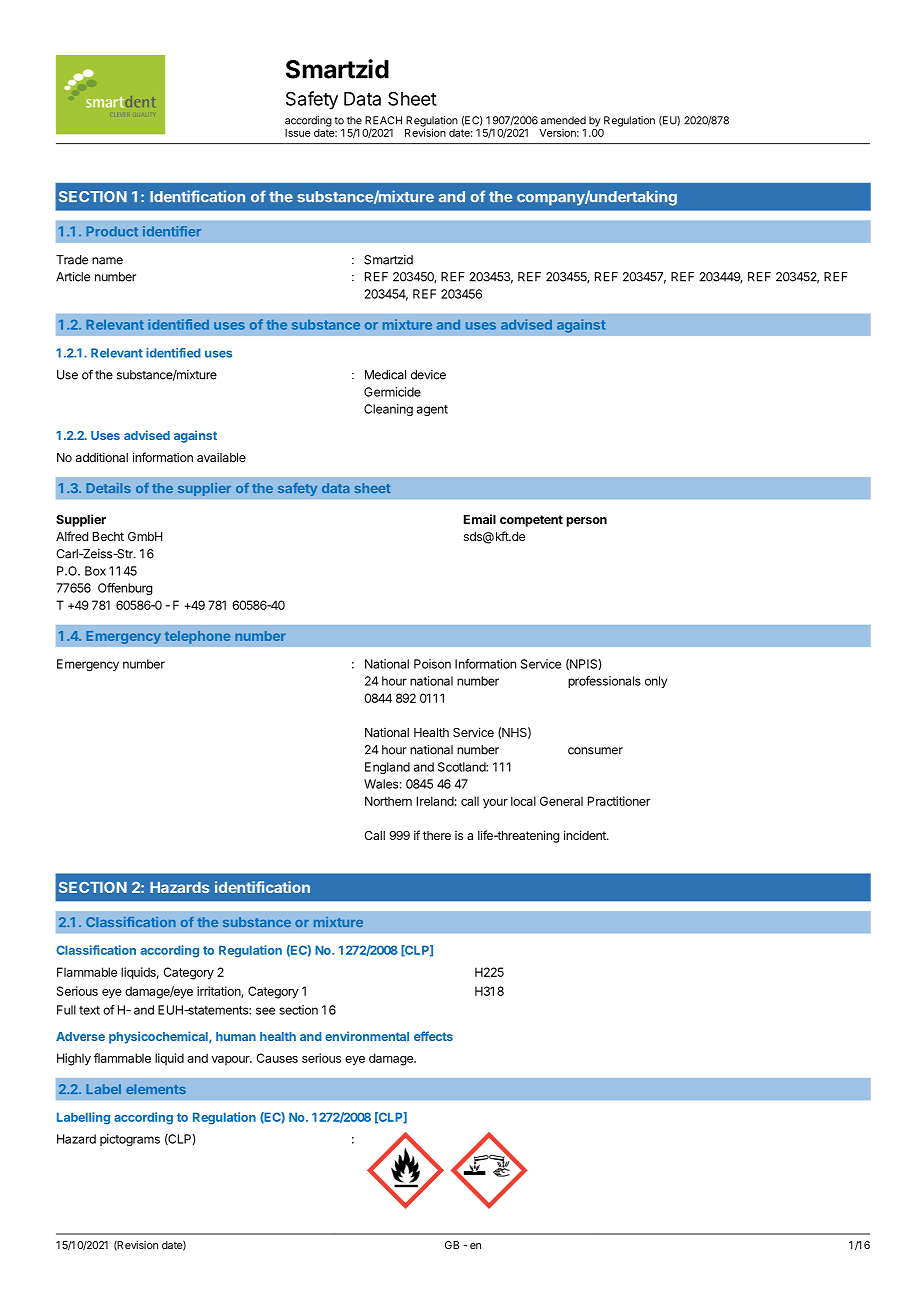 This page has height=1308, width=924. I want to click on additional, so click(102, 457).
